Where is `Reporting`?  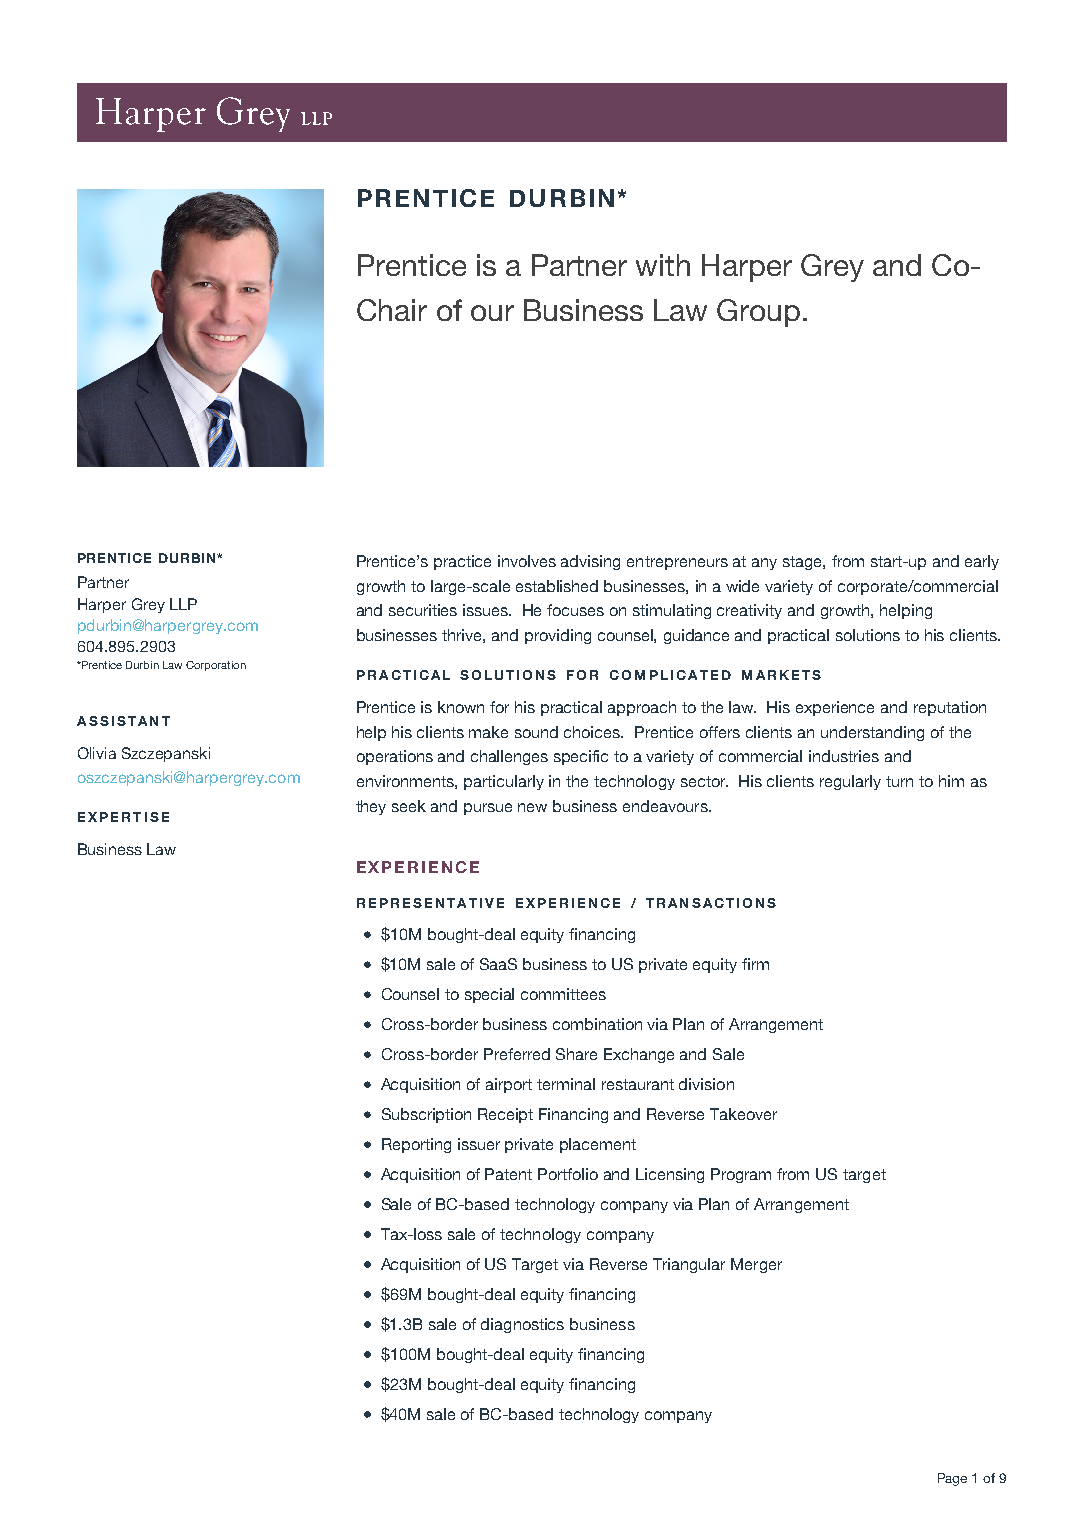 Reporting is located at coordinates (416, 1145).
